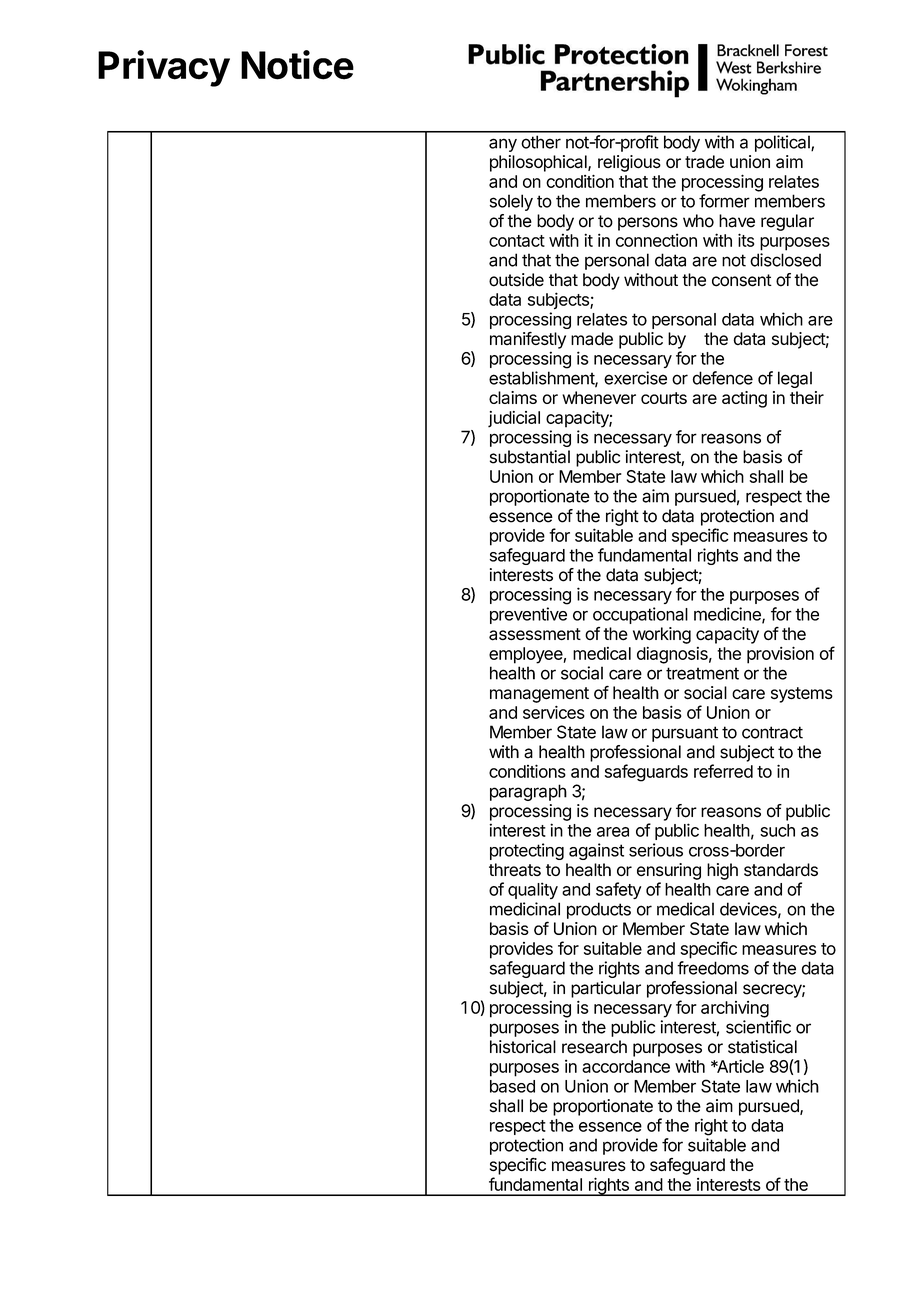 Image resolution: width=924 pixels, height=1309 pixels. What do you see at coordinates (513, 397) in the screenshot?
I see `claims` at bounding box center [513, 397].
